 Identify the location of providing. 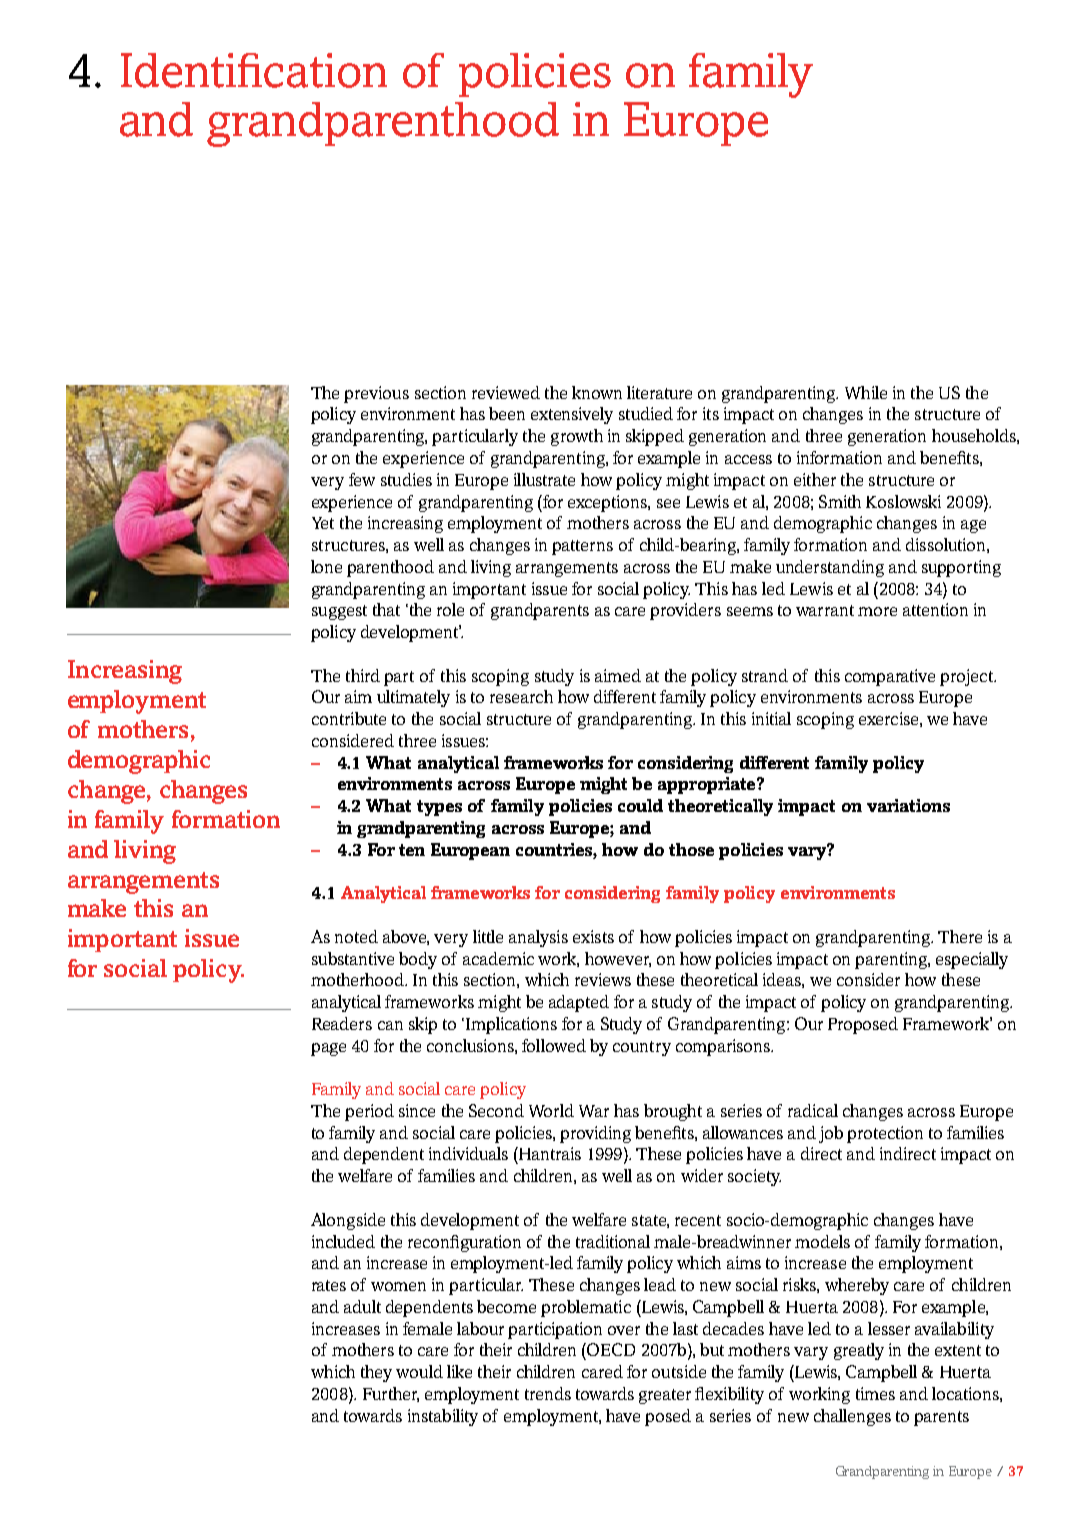
(595, 1134).
